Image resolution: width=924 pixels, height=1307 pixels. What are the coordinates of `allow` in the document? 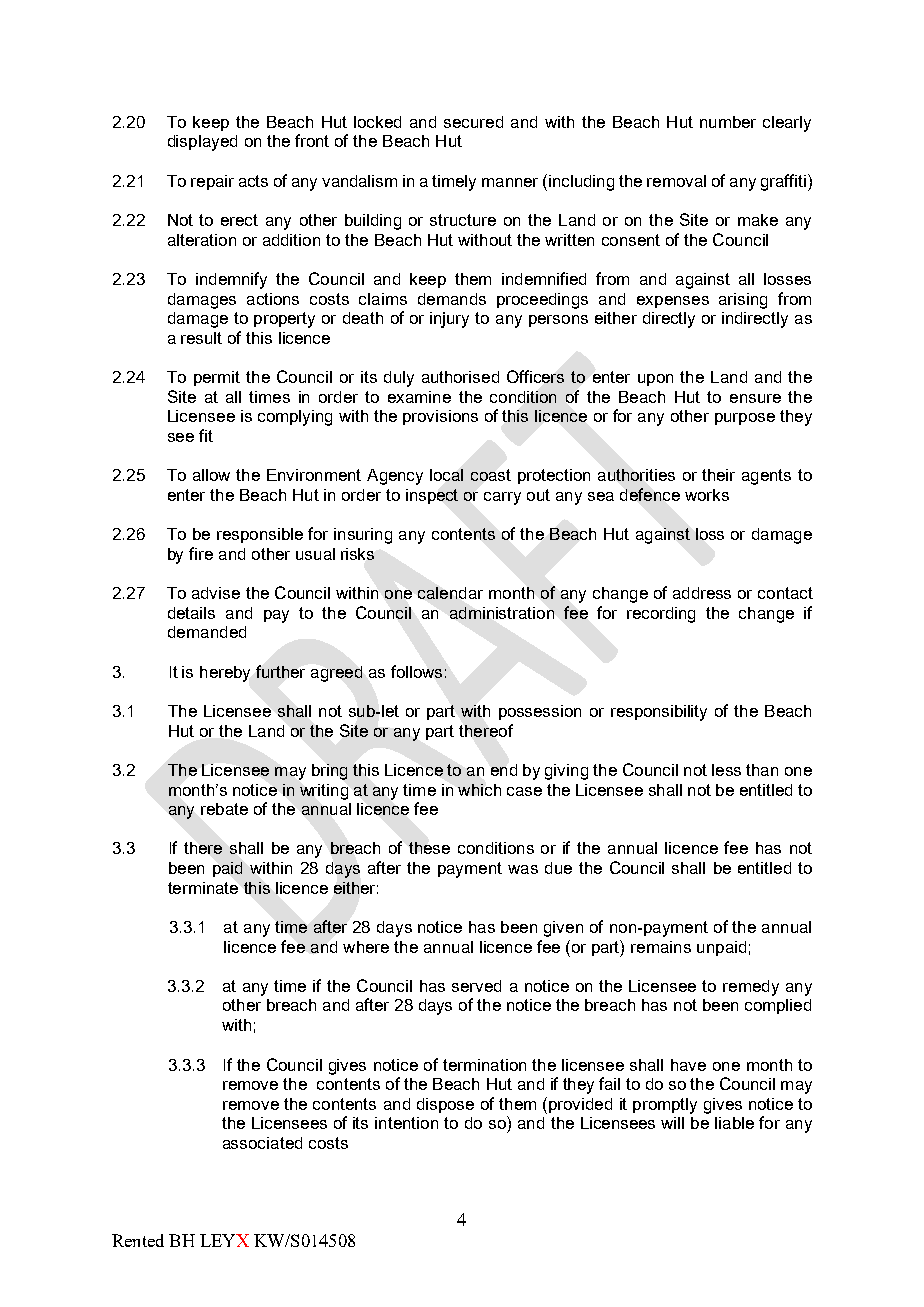 It's located at (211, 475).
